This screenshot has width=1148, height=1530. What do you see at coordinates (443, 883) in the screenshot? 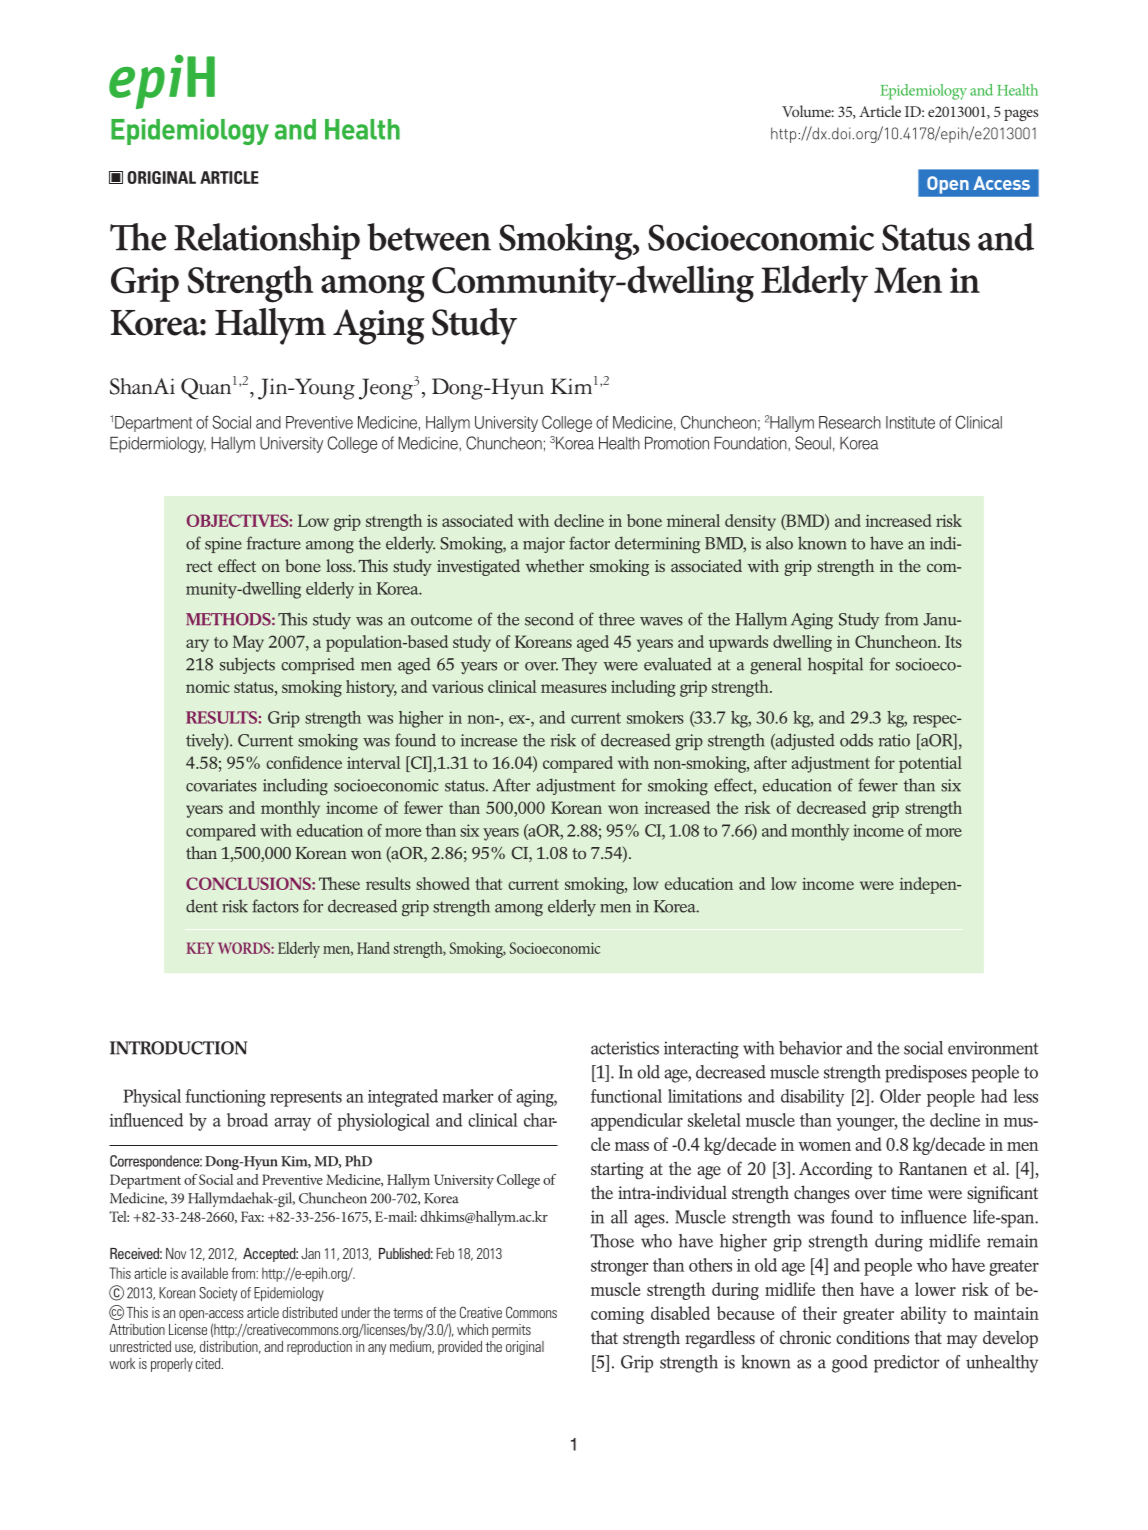
I see `showed` at bounding box center [443, 883].
